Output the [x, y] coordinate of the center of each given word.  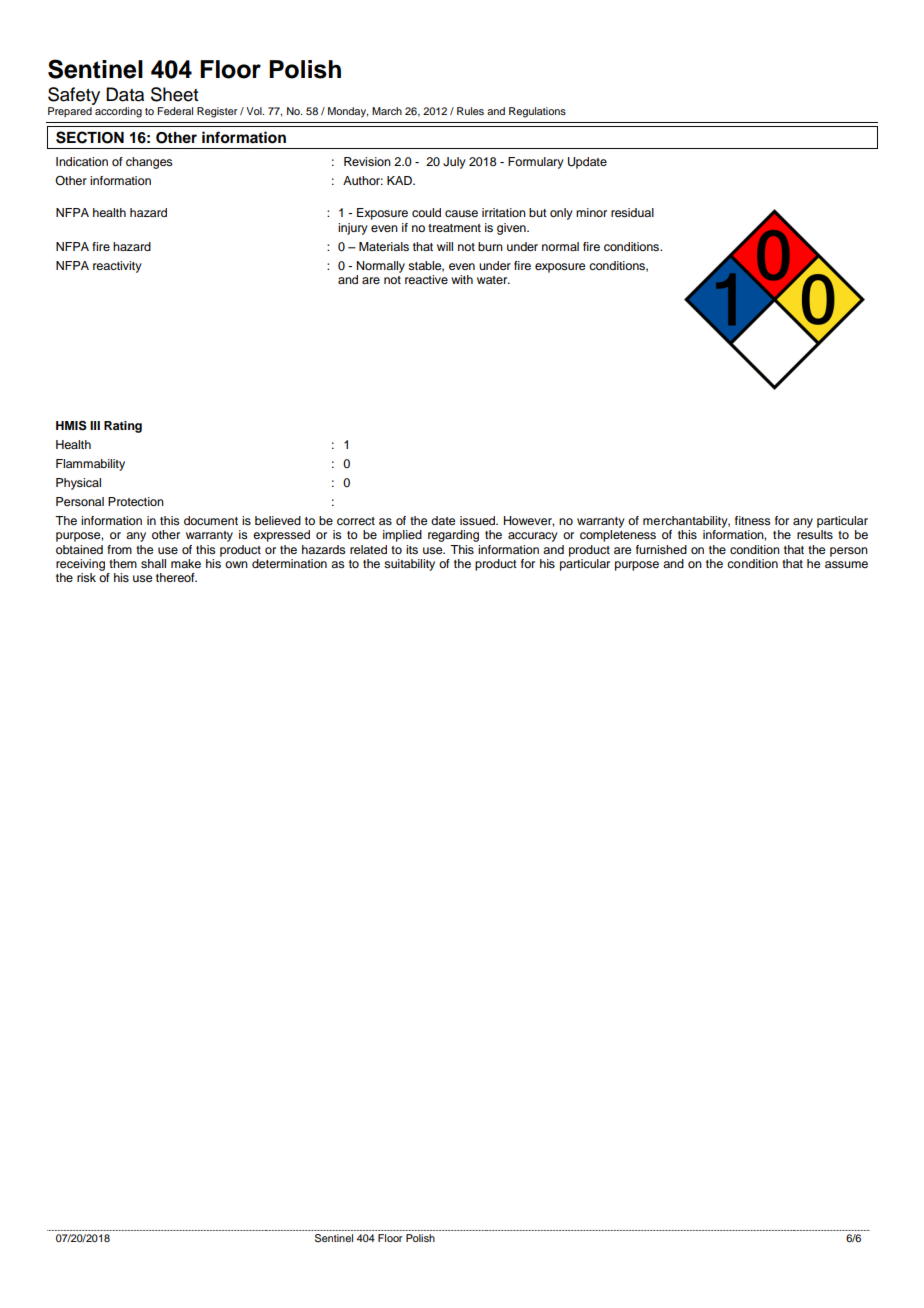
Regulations [537, 112]
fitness [753, 520]
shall [153, 563]
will [445, 246]
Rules [470, 111]
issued [479, 520]
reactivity [117, 267]
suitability [409, 565]
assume [846, 564]
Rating [123, 427]
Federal [175, 111]
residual [632, 212]
